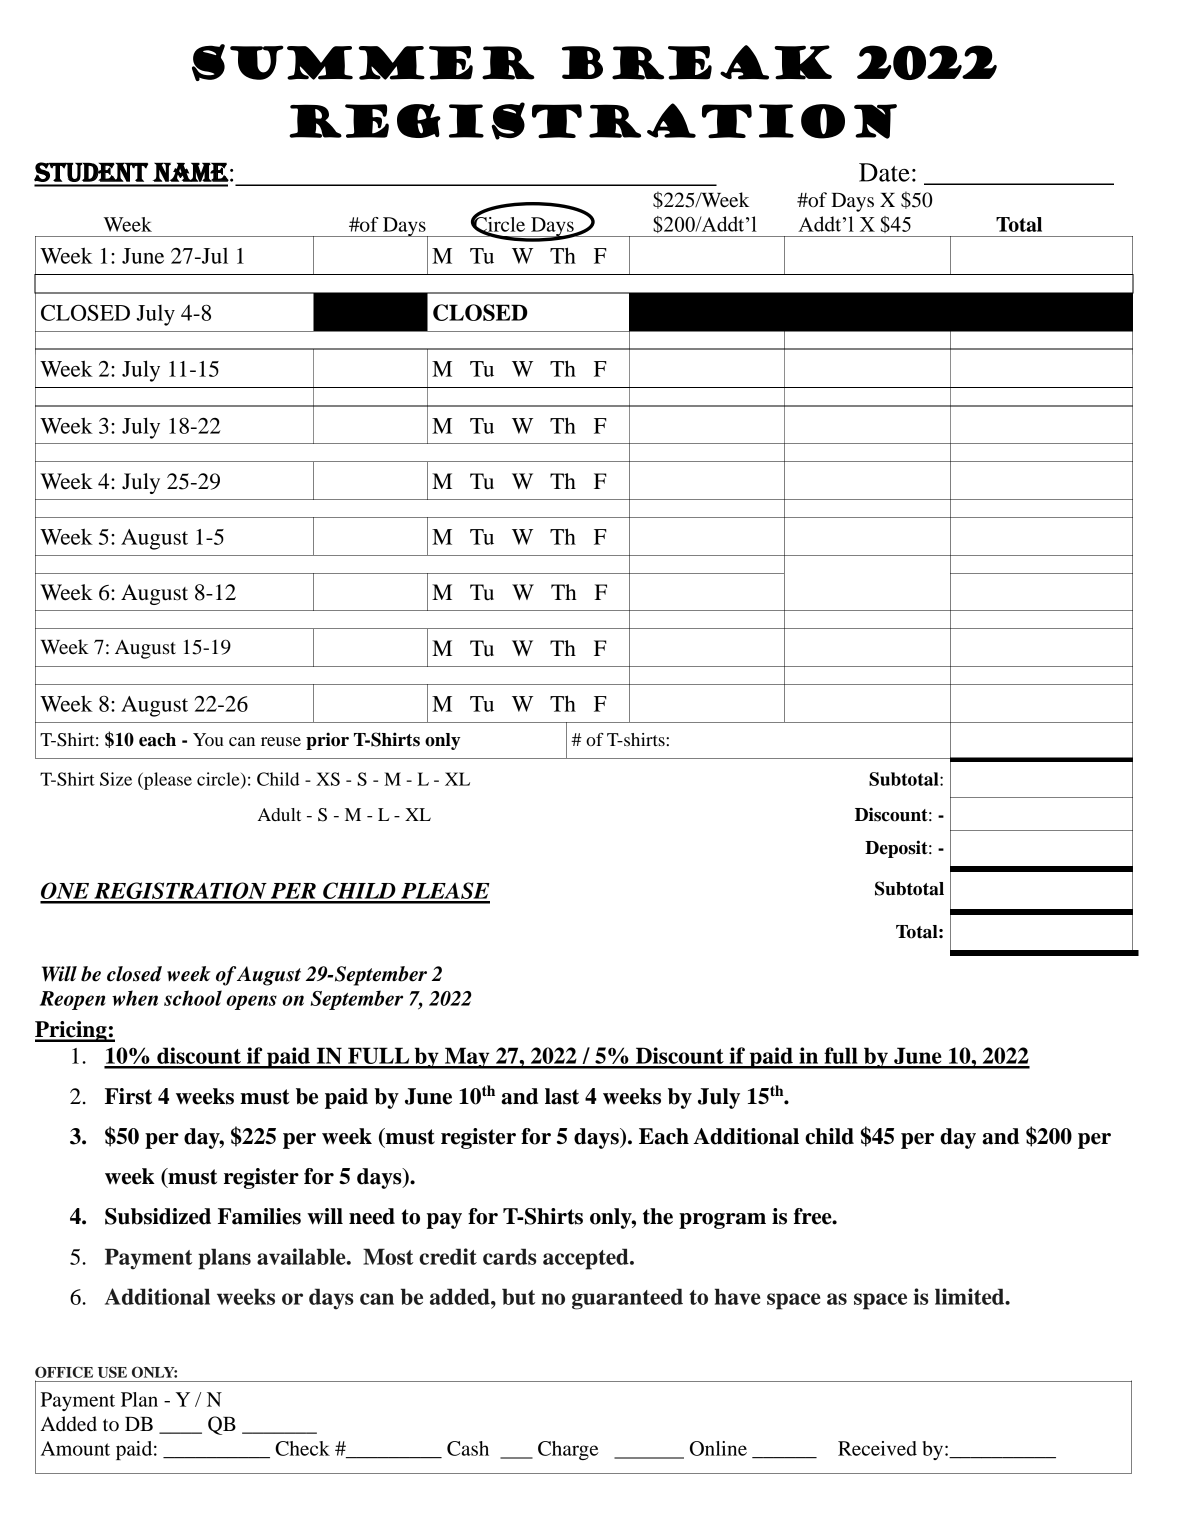  Describe the element at coordinates (468, 1448) in the screenshot. I see `Cash` at that location.
